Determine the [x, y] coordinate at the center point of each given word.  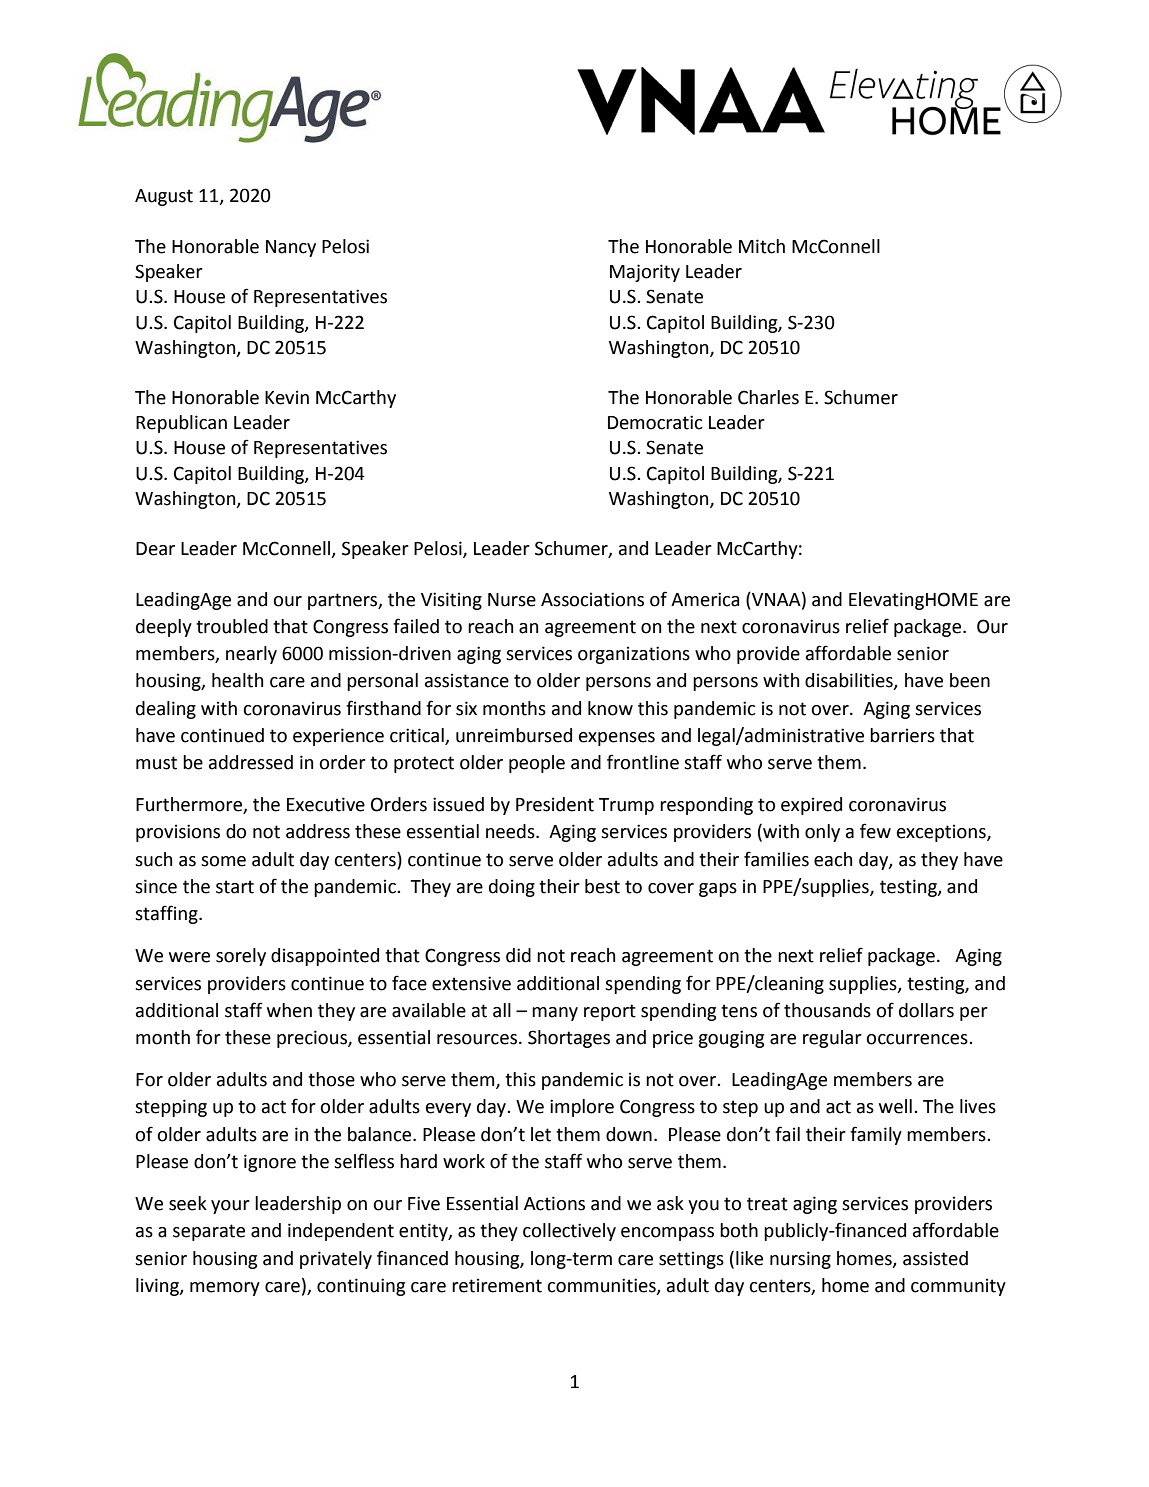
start [235, 887]
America [705, 599]
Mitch [762, 246]
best [602, 886]
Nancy [291, 248]
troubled [232, 626]
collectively [569, 1232]
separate [209, 1232]
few [875, 831]
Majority [645, 273]
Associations [592, 599]
